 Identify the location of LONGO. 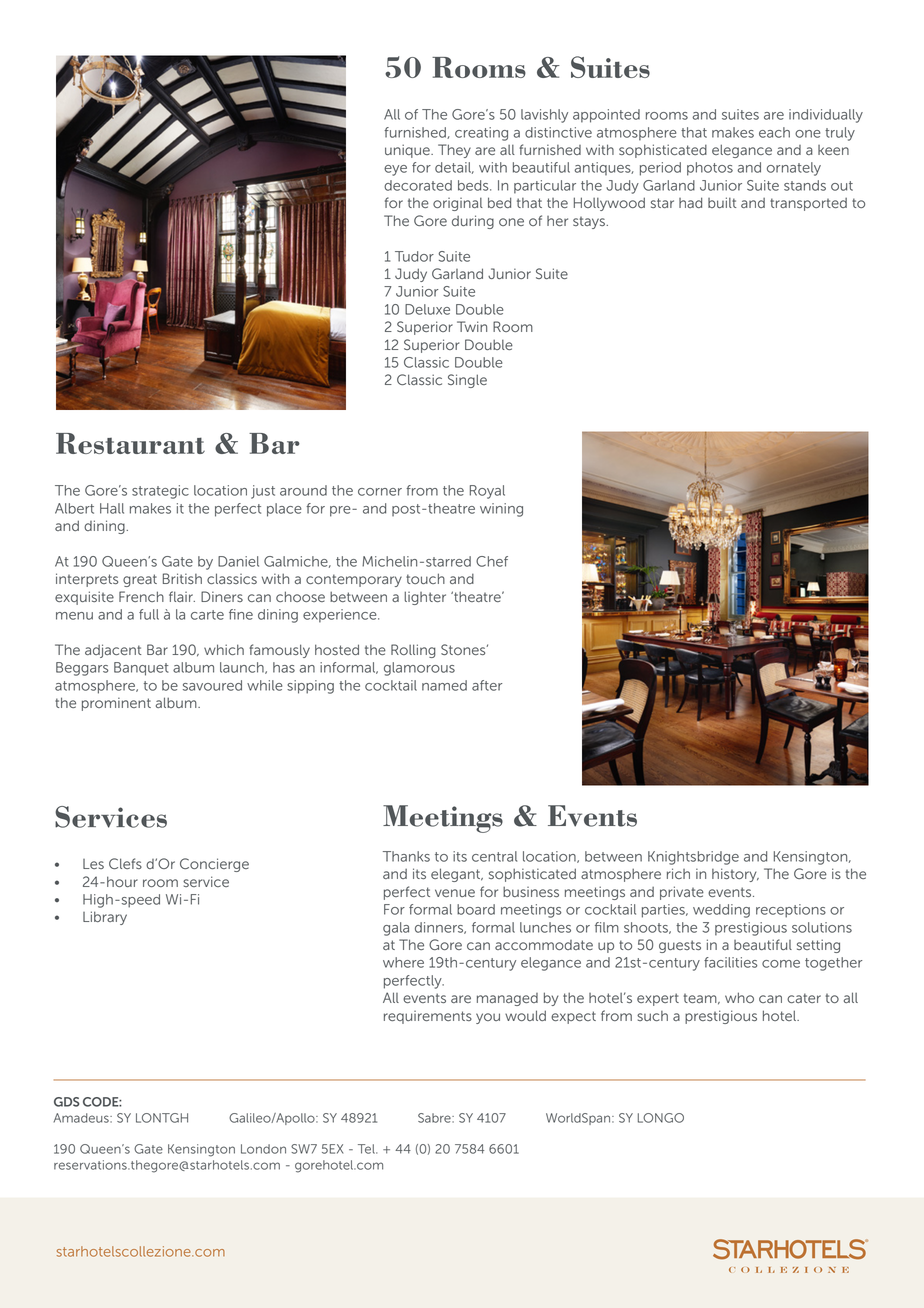
(661, 1118).
